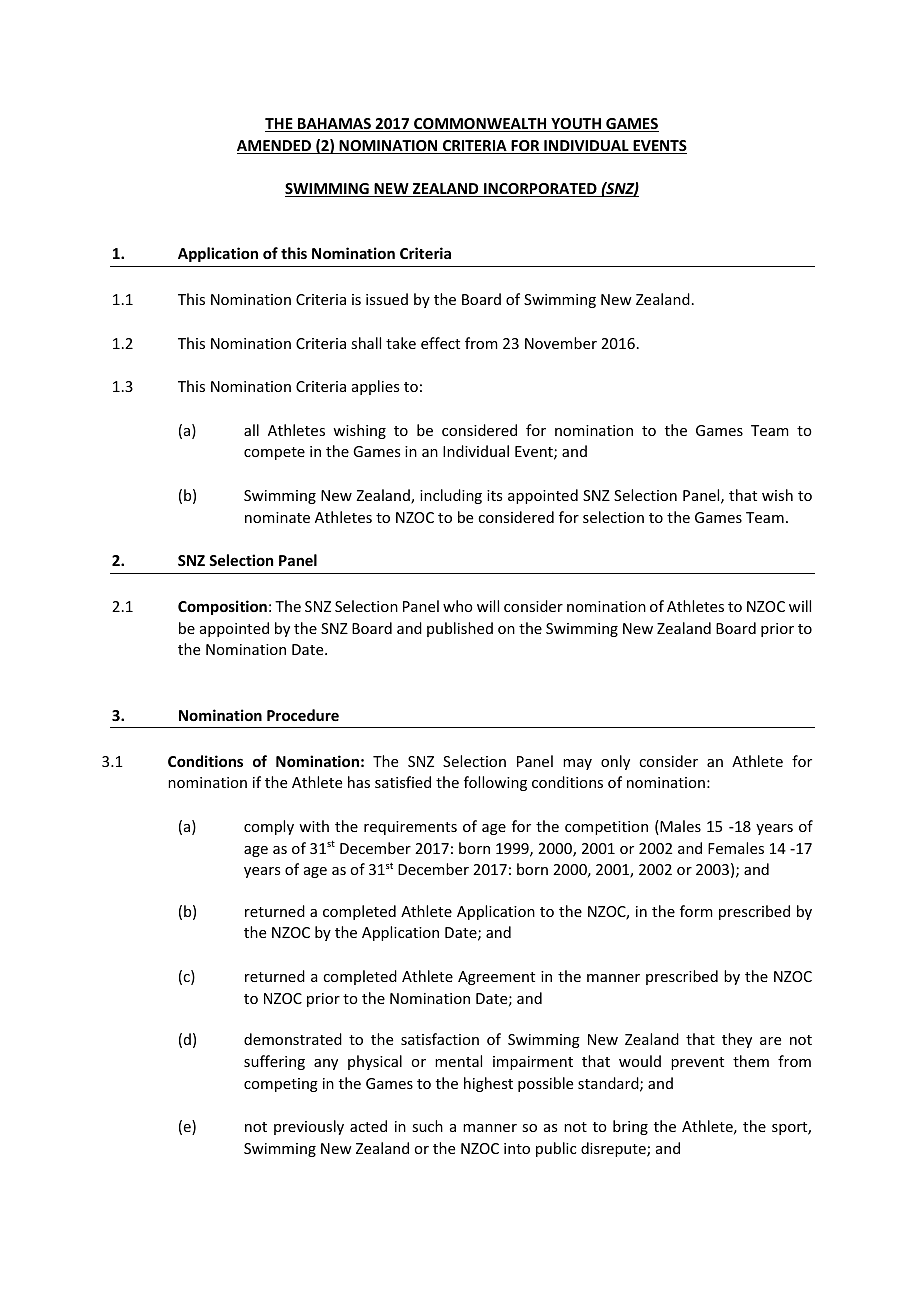 This document has height=1308, width=924. What do you see at coordinates (480, 125) in the document?
I see `COMMONWEALTH` at bounding box center [480, 125].
